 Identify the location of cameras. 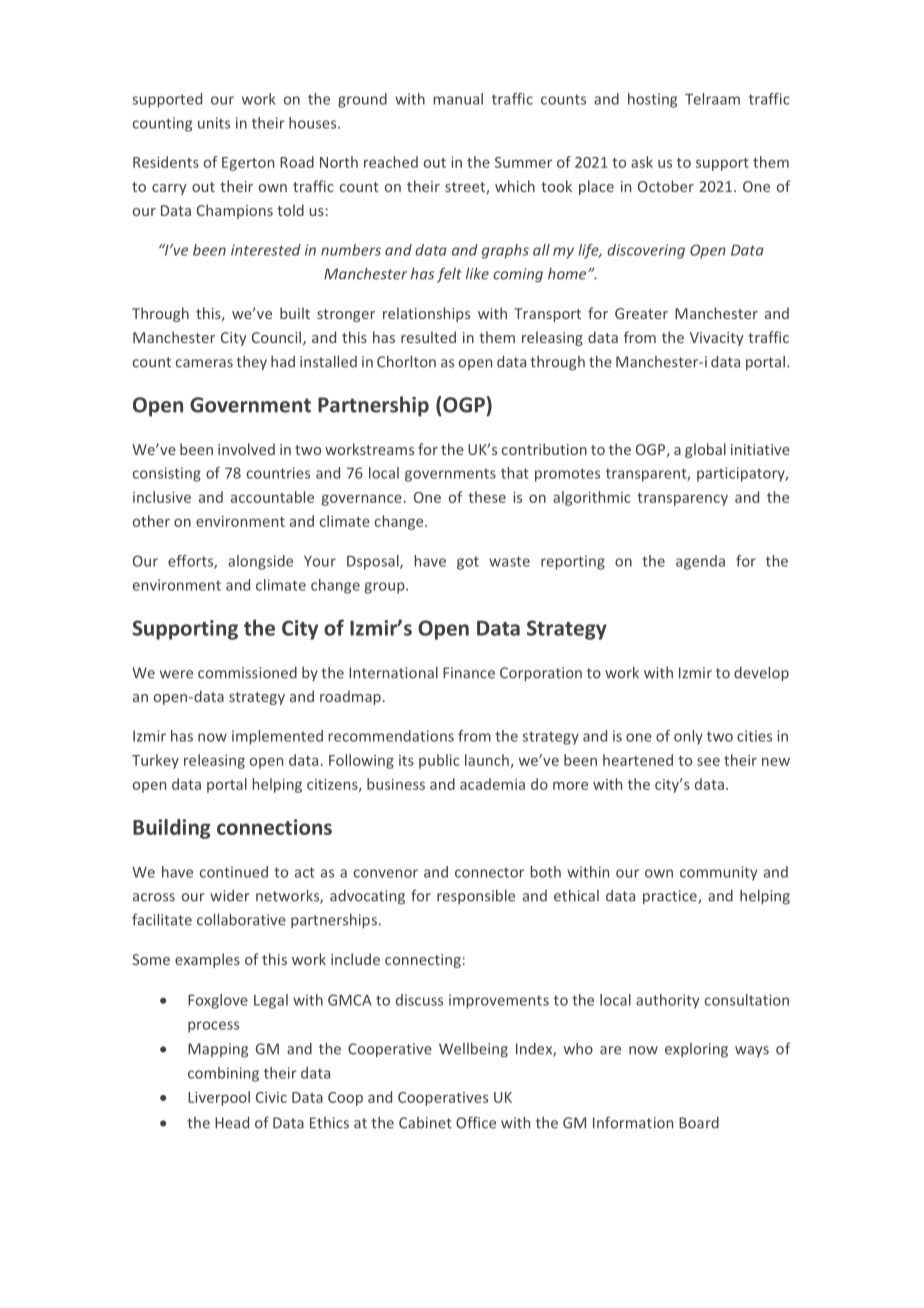
(204, 363).
